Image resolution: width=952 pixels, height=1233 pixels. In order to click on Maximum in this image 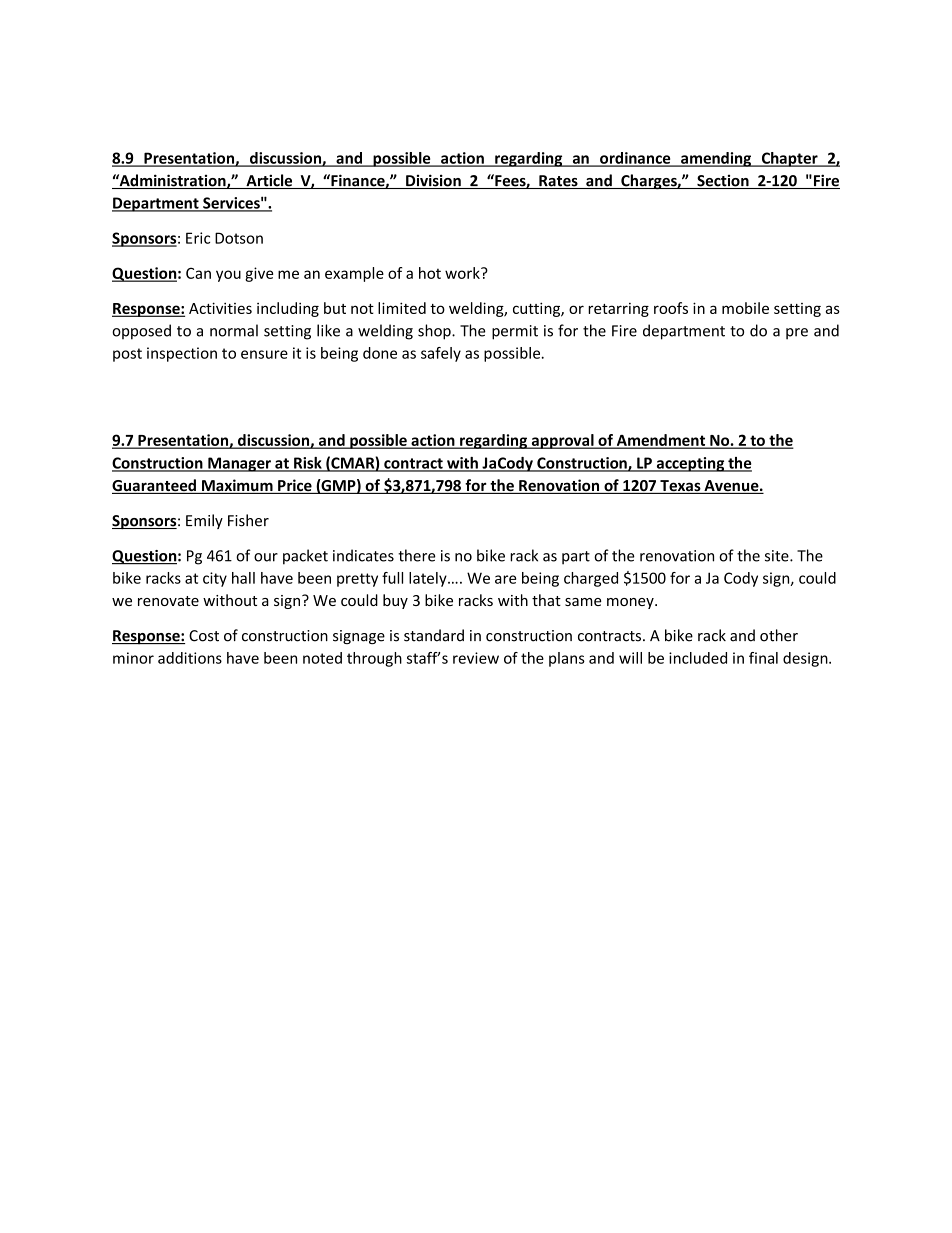, I will do `click(237, 486)`.
